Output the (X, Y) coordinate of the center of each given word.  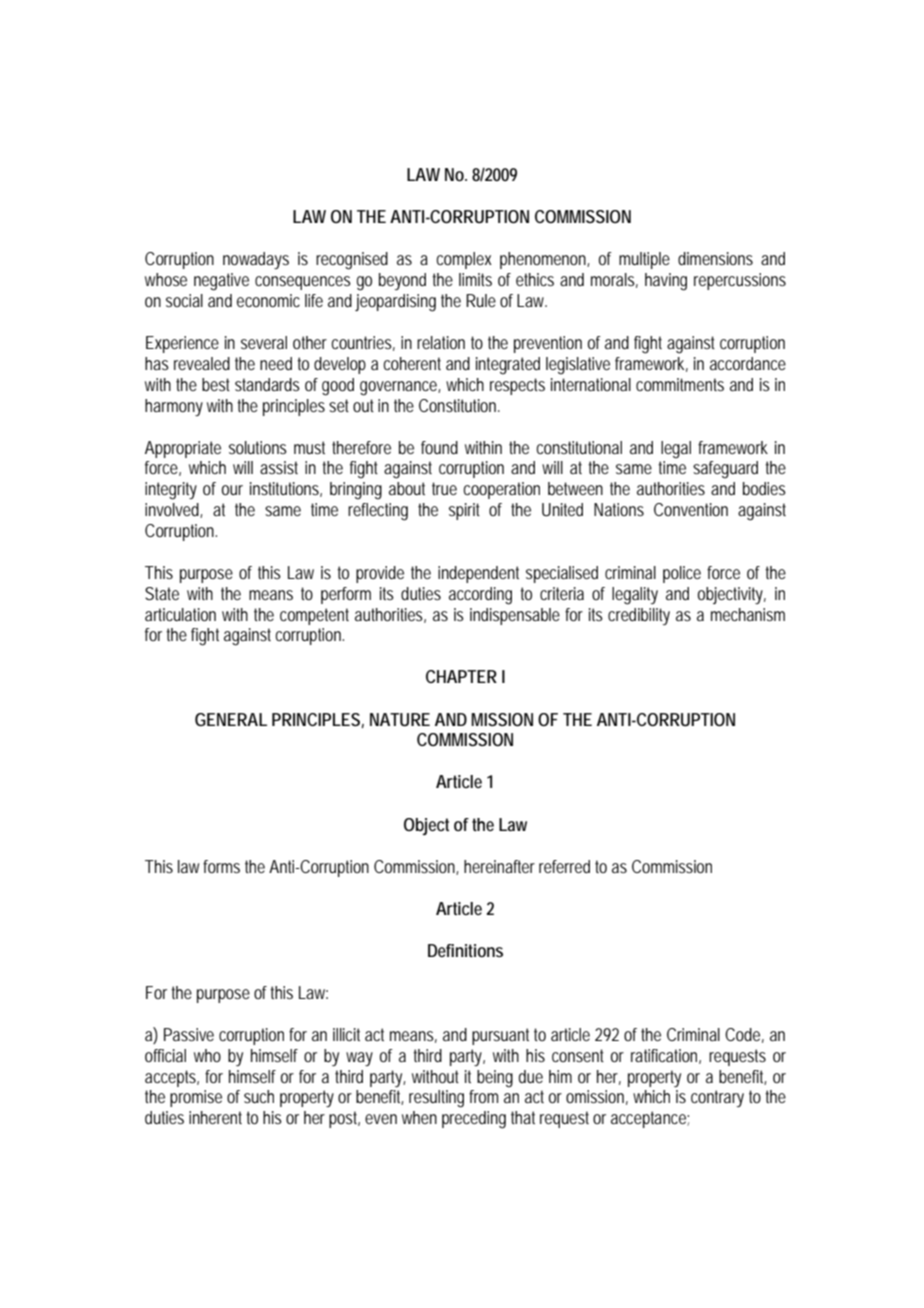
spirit (464, 511)
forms (221, 866)
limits (475, 279)
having (666, 282)
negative (221, 282)
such (259, 1096)
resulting (436, 1099)
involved (174, 510)
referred (564, 866)
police (682, 574)
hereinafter (499, 866)
